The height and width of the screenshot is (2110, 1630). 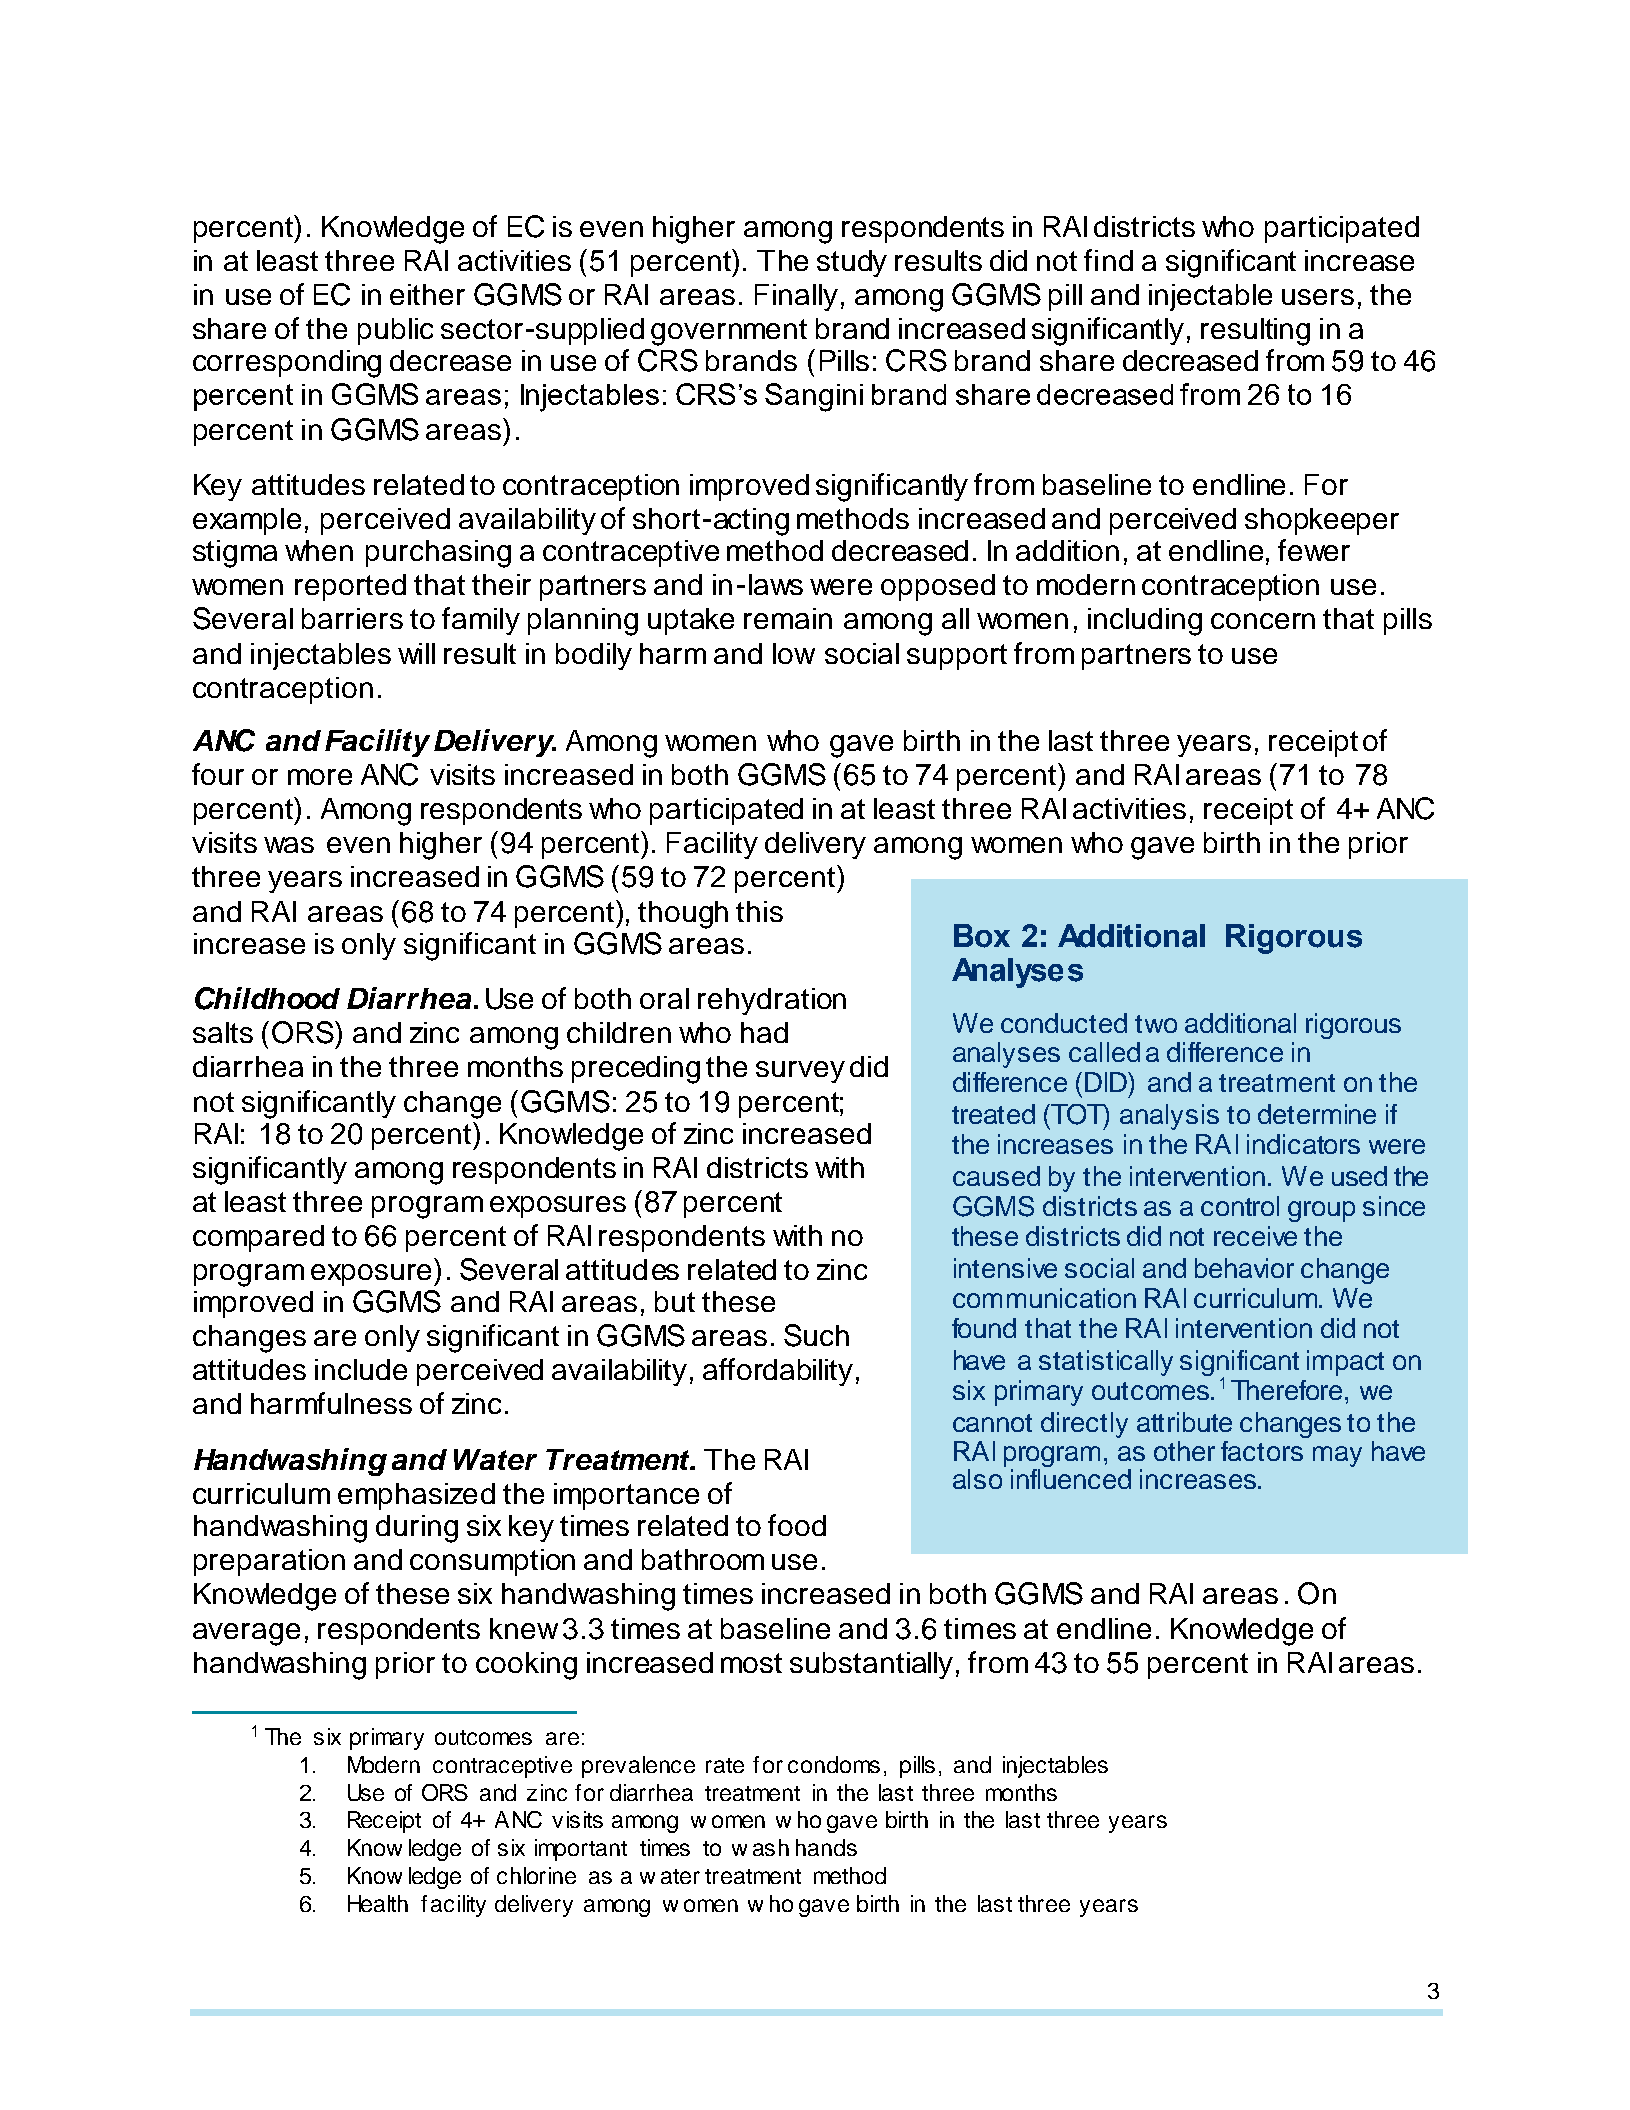 I want to click on this, so click(x=759, y=911).
